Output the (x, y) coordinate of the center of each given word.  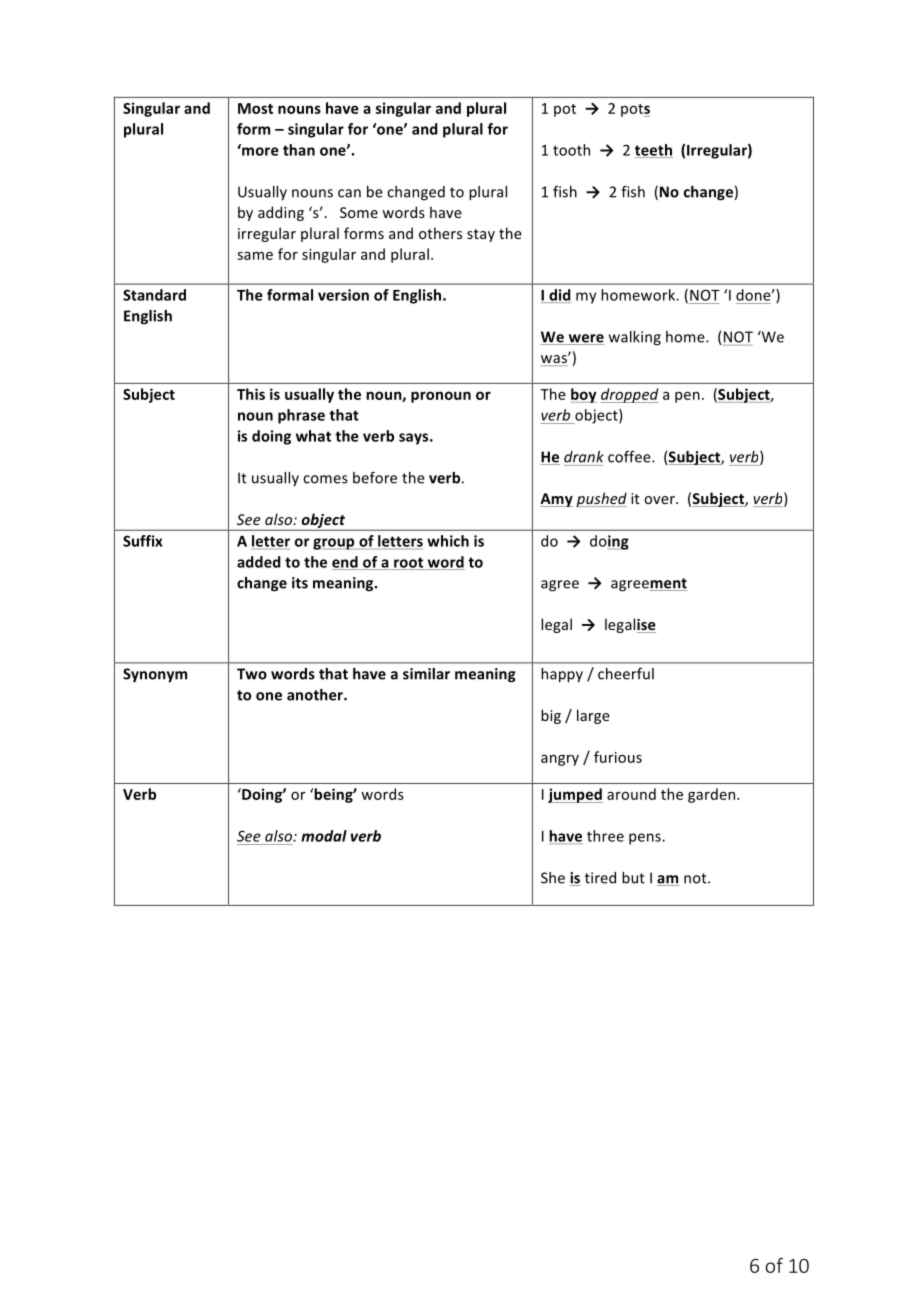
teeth (654, 151)
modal (324, 836)
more (259, 150)
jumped (575, 795)
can (349, 193)
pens (646, 839)
